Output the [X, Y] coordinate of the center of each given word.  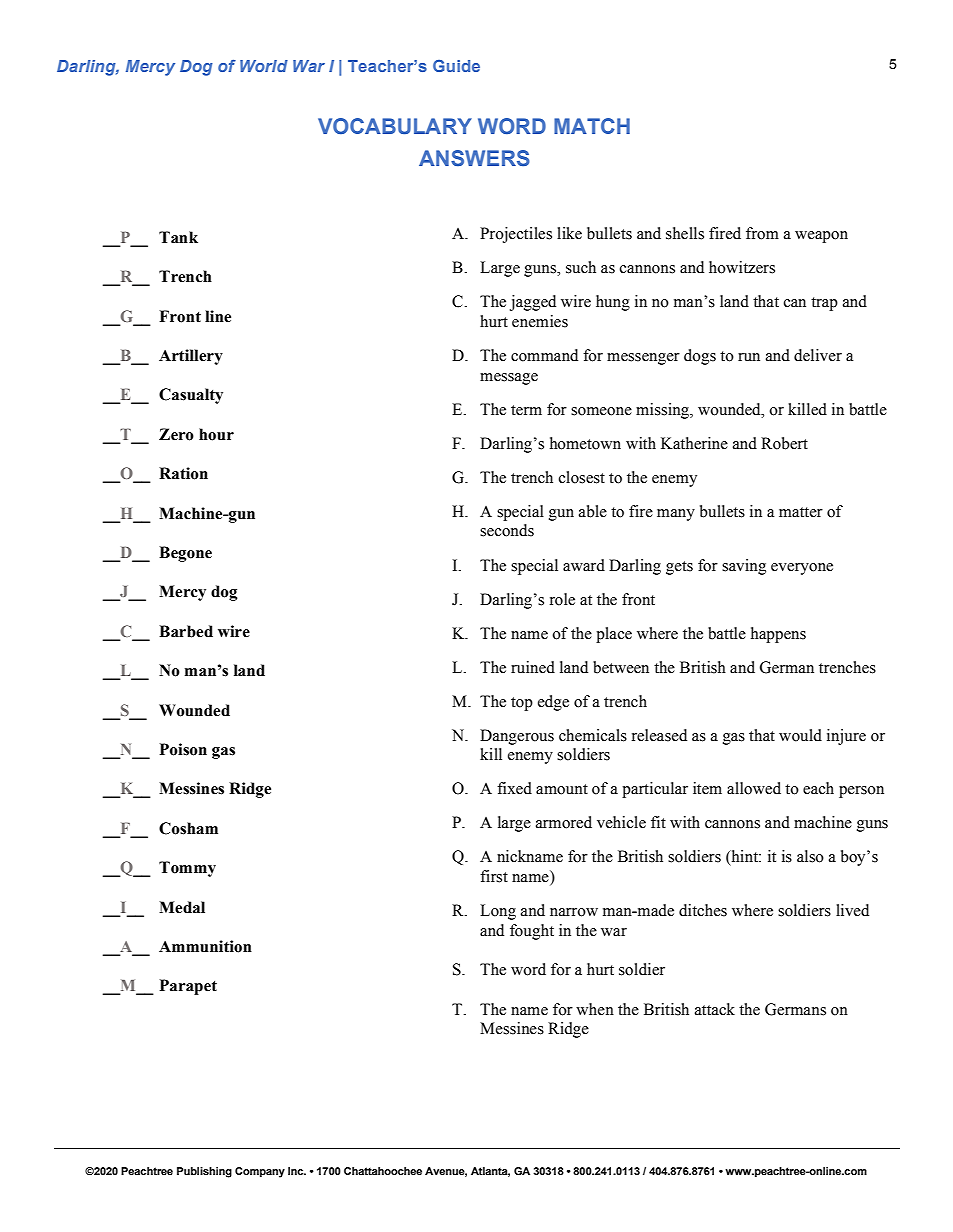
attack [715, 1009]
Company [260, 1172]
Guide [456, 66]
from [762, 233]
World [264, 66]
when [595, 1009]
